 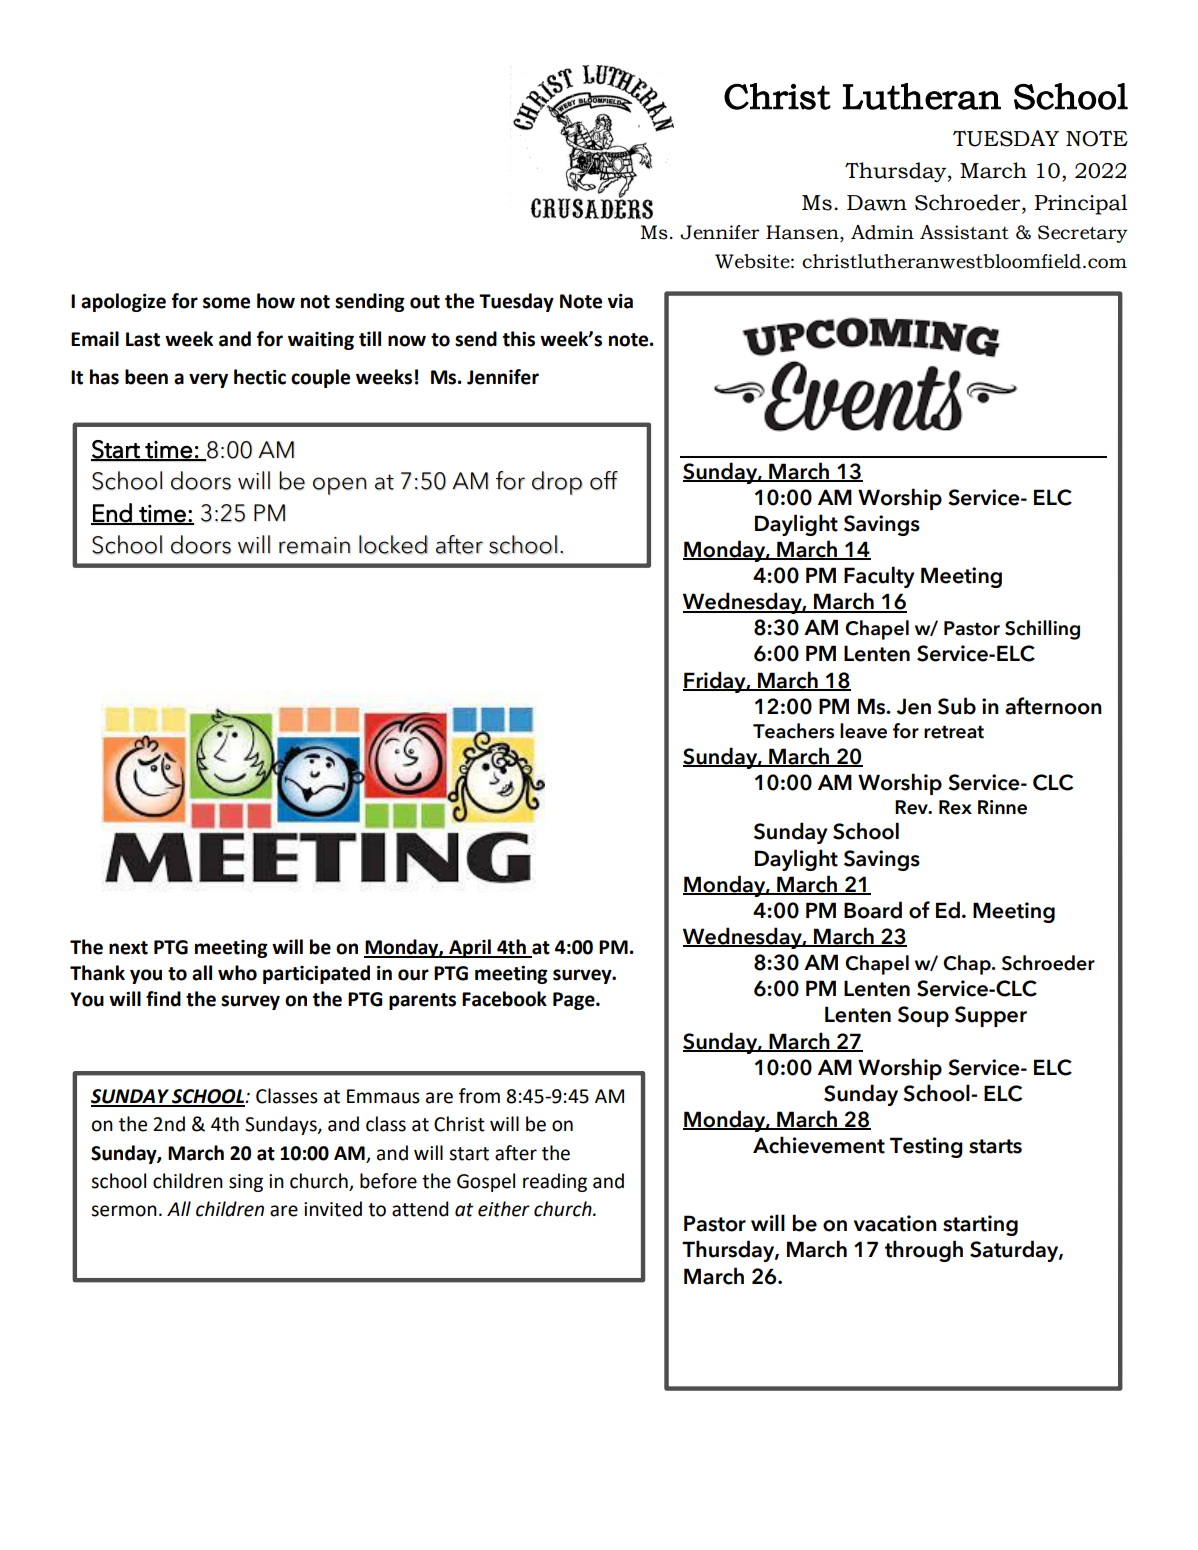 What do you see at coordinates (314, 545) in the page?
I see `remain` at bounding box center [314, 545].
